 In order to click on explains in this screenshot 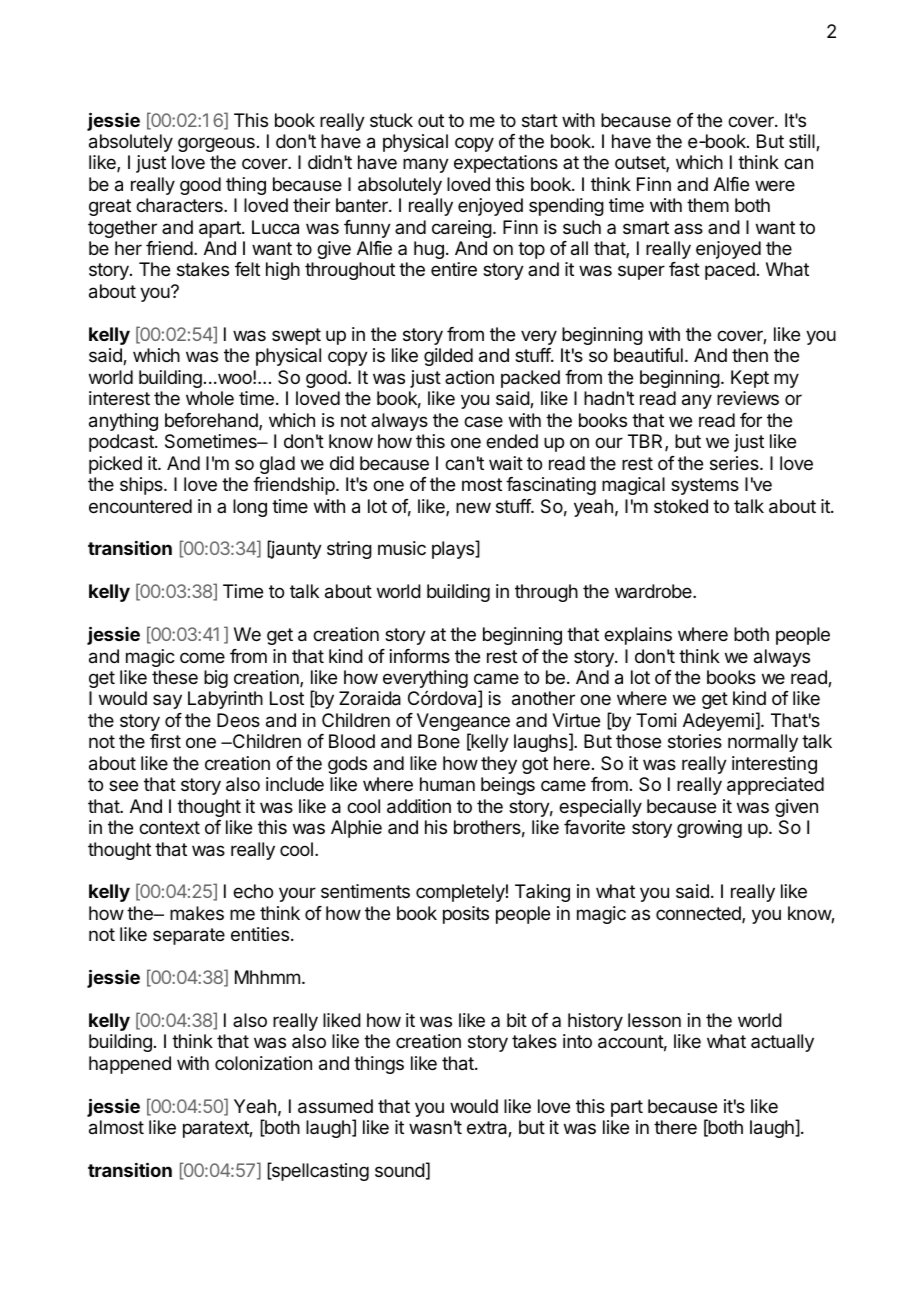, I will do `click(638, 636)`.
